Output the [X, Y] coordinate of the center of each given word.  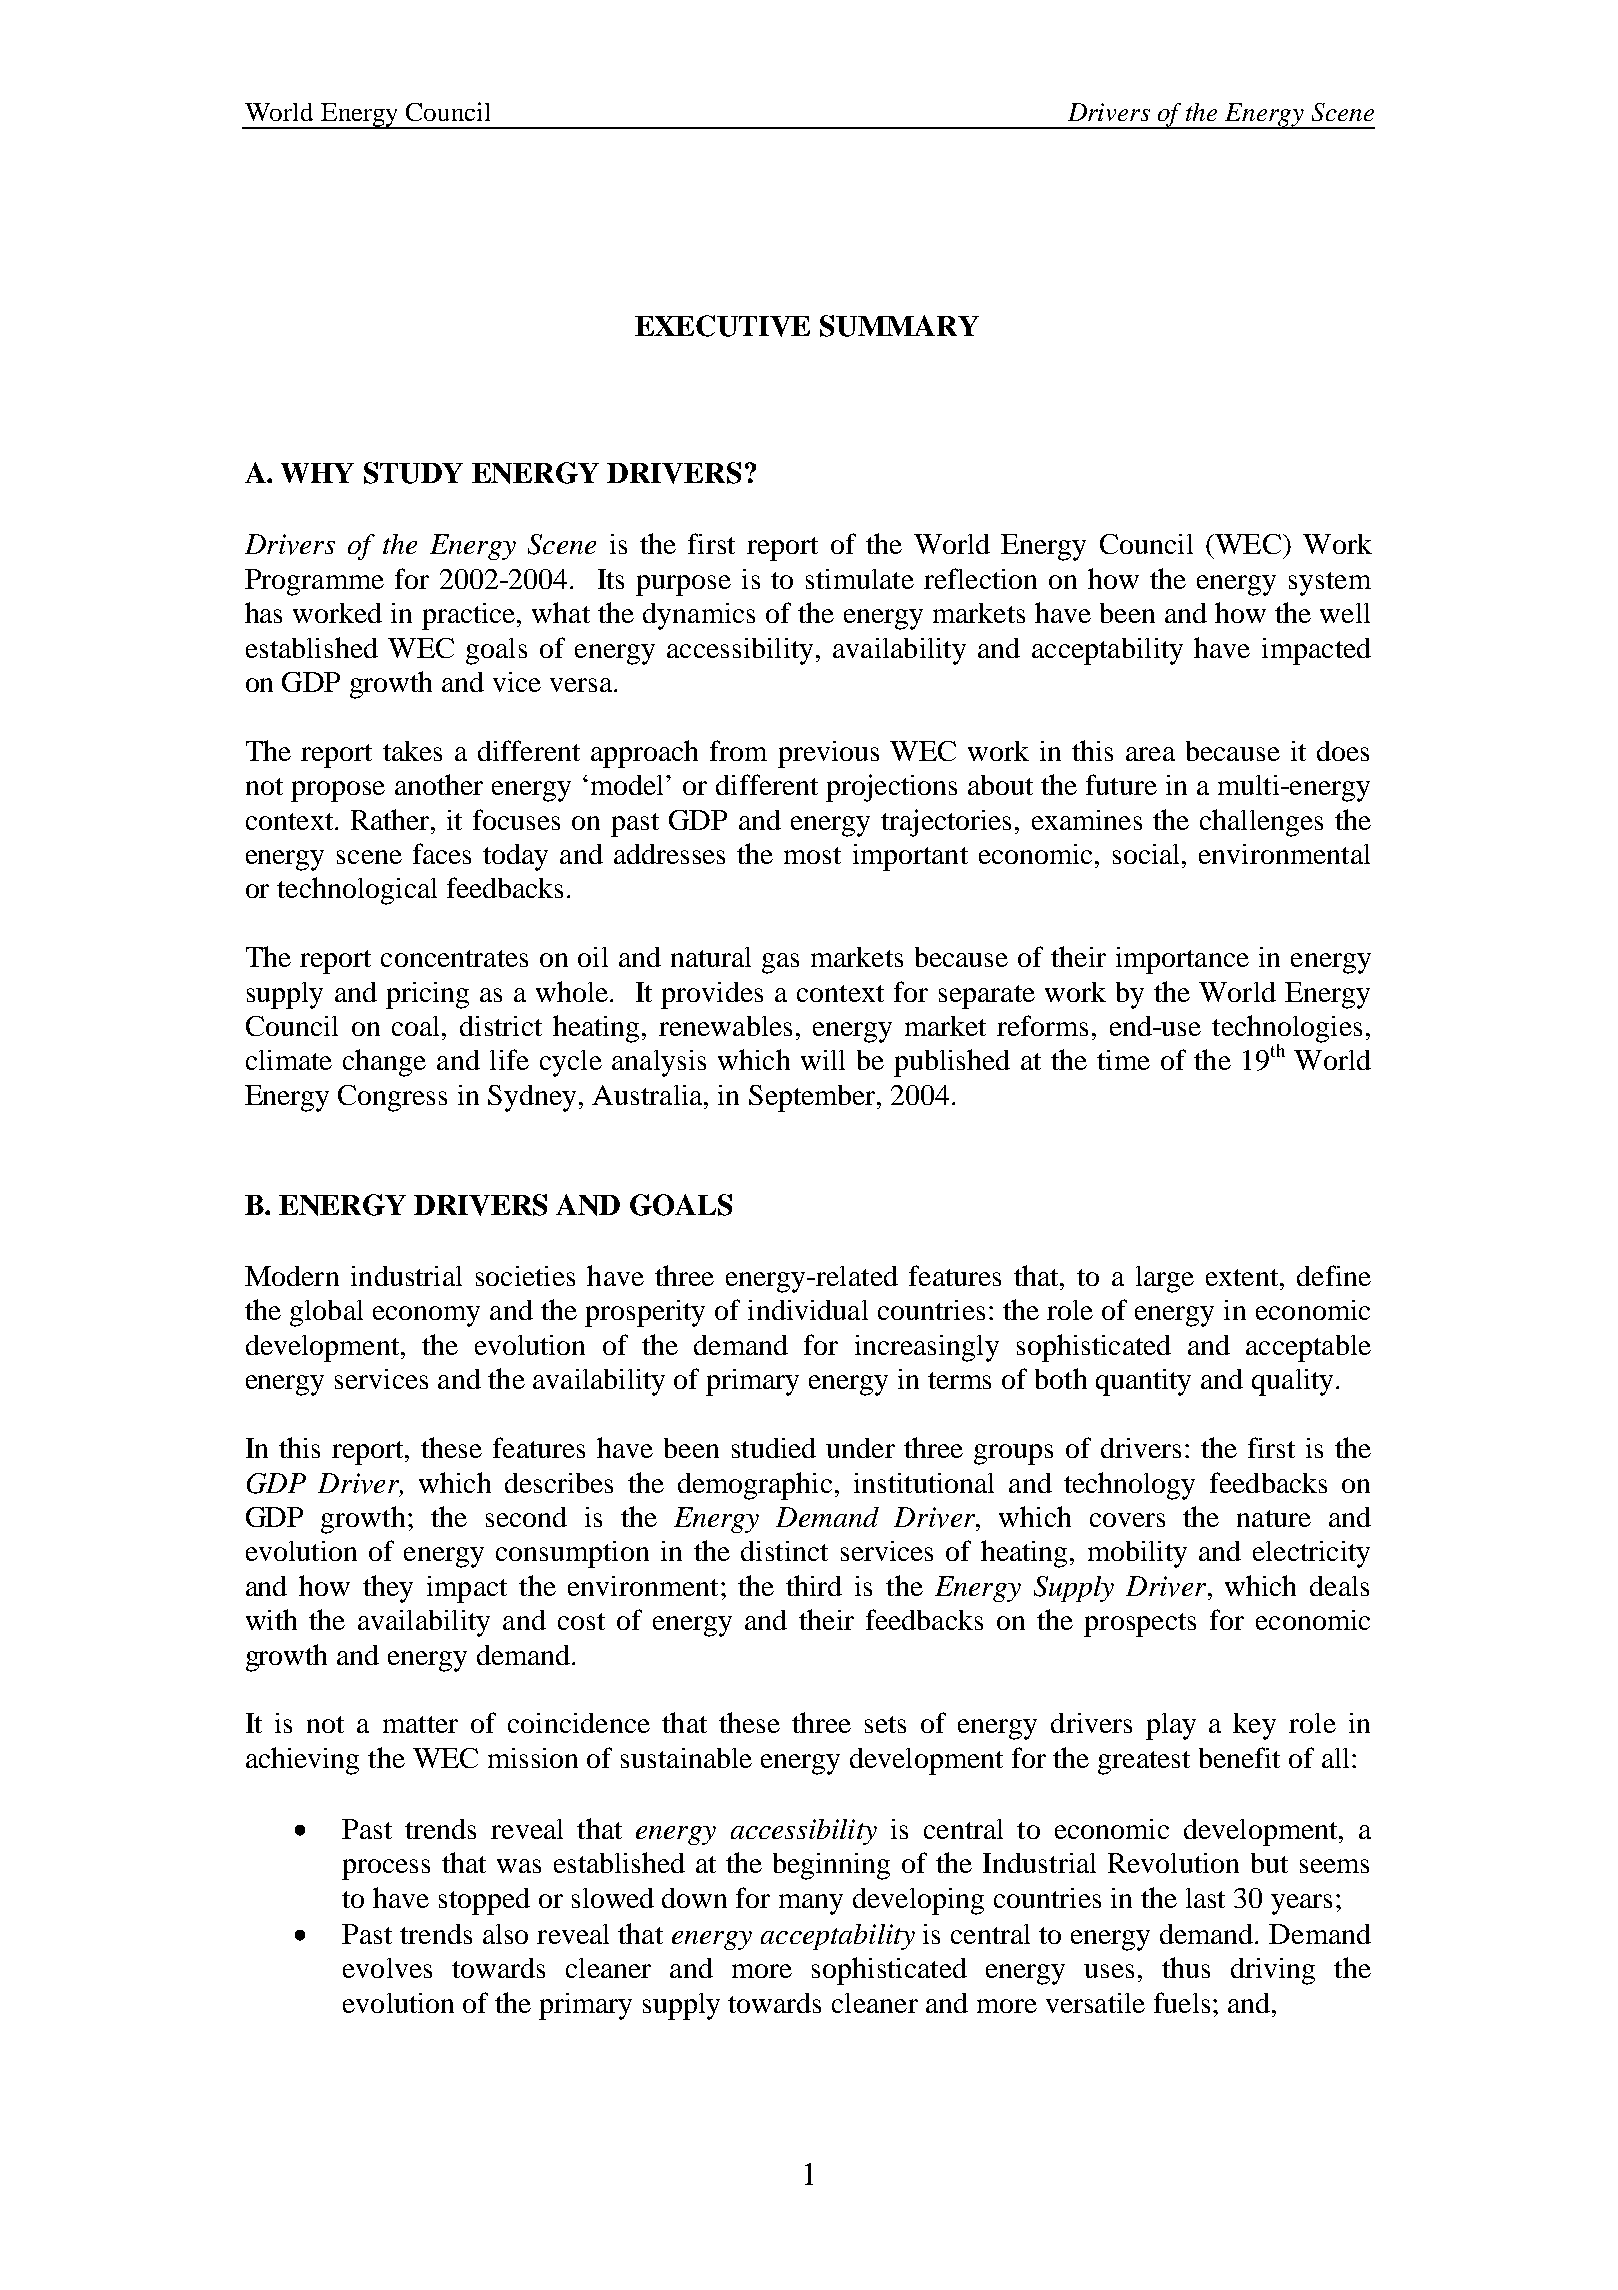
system [1330, 584]
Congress [392, 1098]
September [813, 1098]
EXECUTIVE [722, 326]
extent [1243, 1277]
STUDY [413, 473]
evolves [387, 1968]
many [811, 1904]
